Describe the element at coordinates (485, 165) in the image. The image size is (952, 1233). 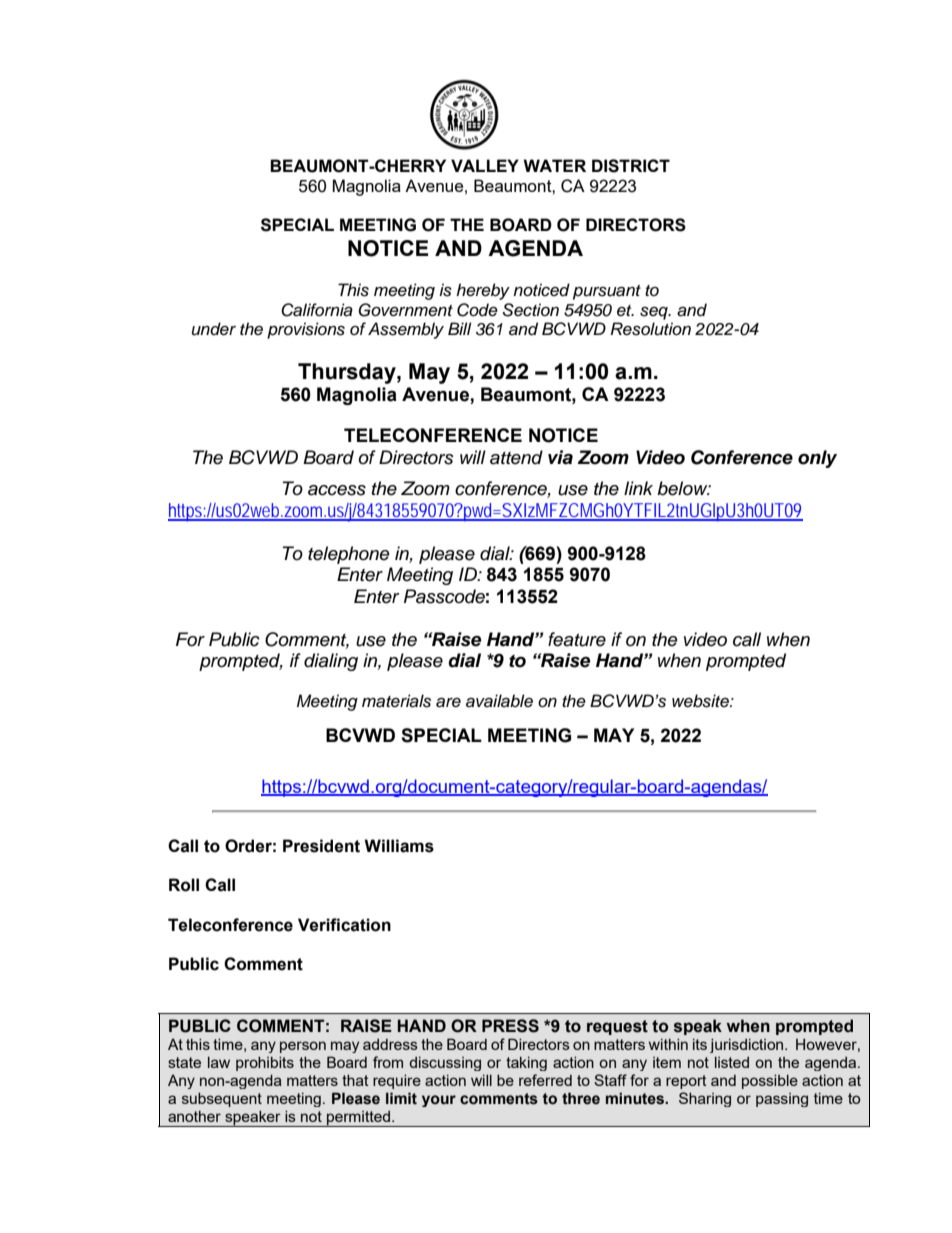
I see `VALLEY` at that location.
